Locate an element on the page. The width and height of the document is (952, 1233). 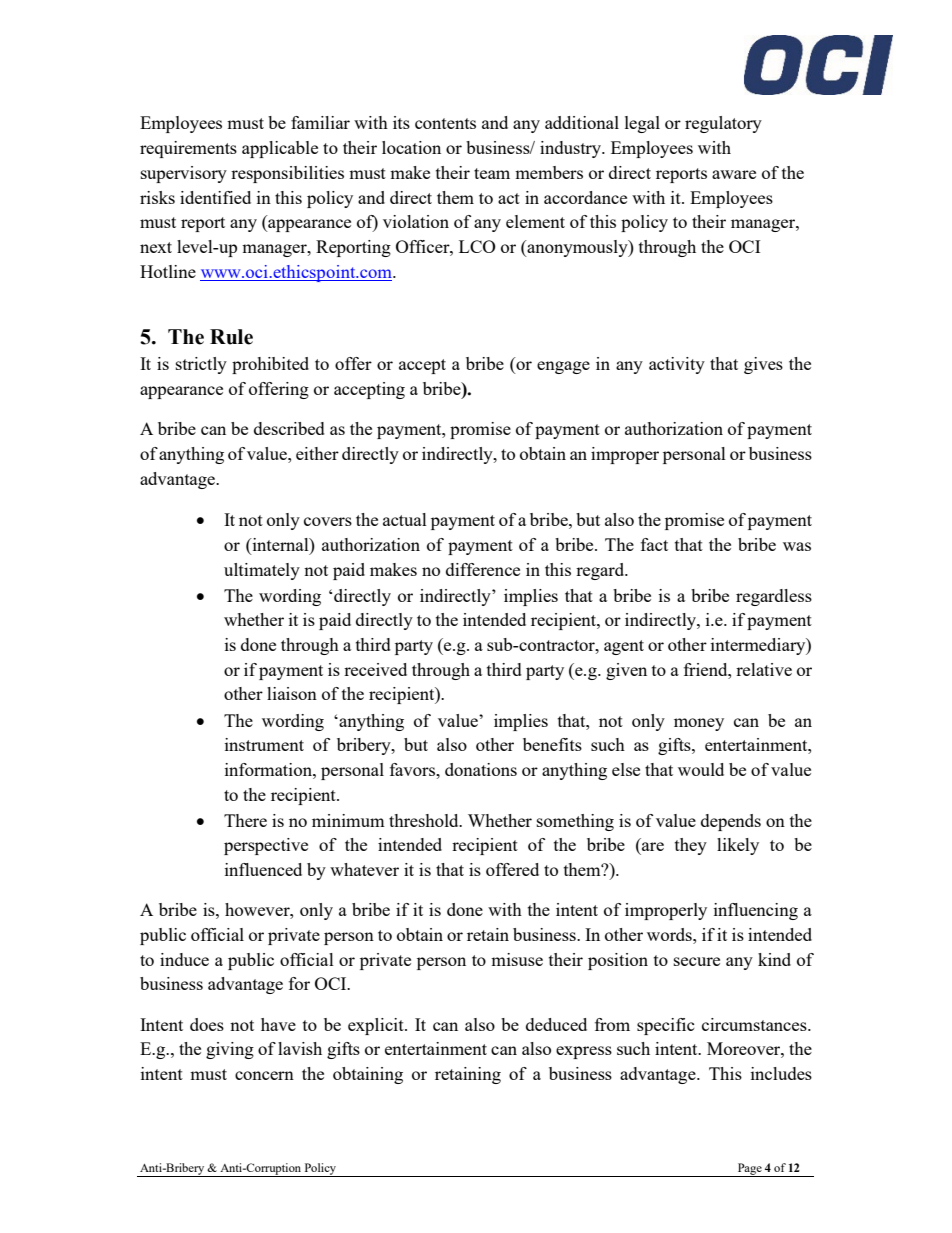
donations is located at coordinates (481, 769).
